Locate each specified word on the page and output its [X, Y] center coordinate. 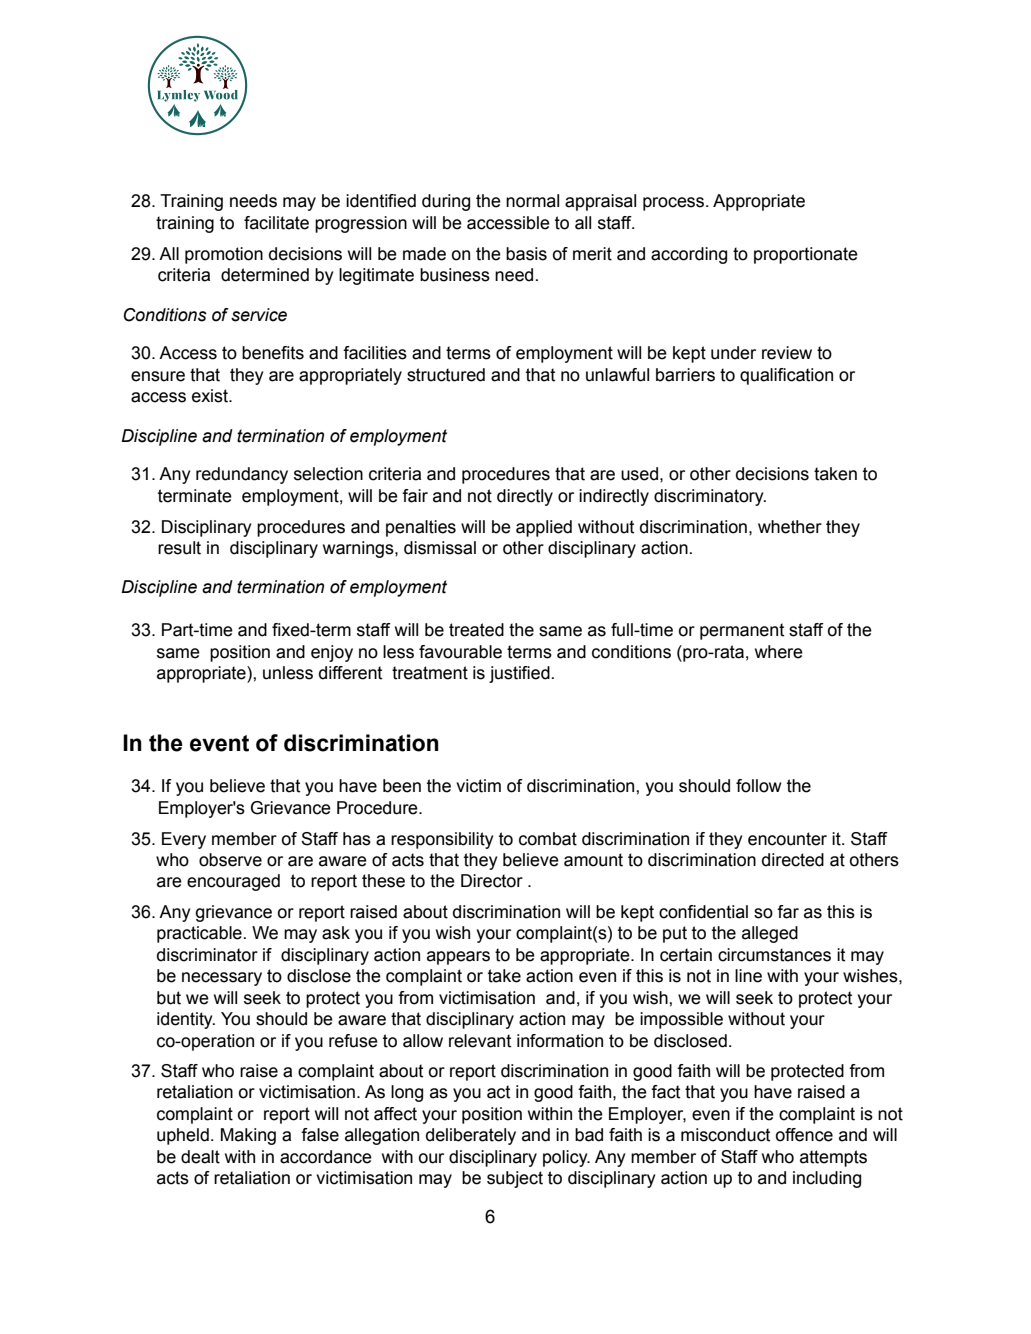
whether [790, 527]
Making [248, 1136]
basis [526, 254]
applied [544, 528]
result [179, 548]
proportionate [806, 255]
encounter [787, 839]
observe [230, 860]
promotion [224, 255]
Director [492, 881]
